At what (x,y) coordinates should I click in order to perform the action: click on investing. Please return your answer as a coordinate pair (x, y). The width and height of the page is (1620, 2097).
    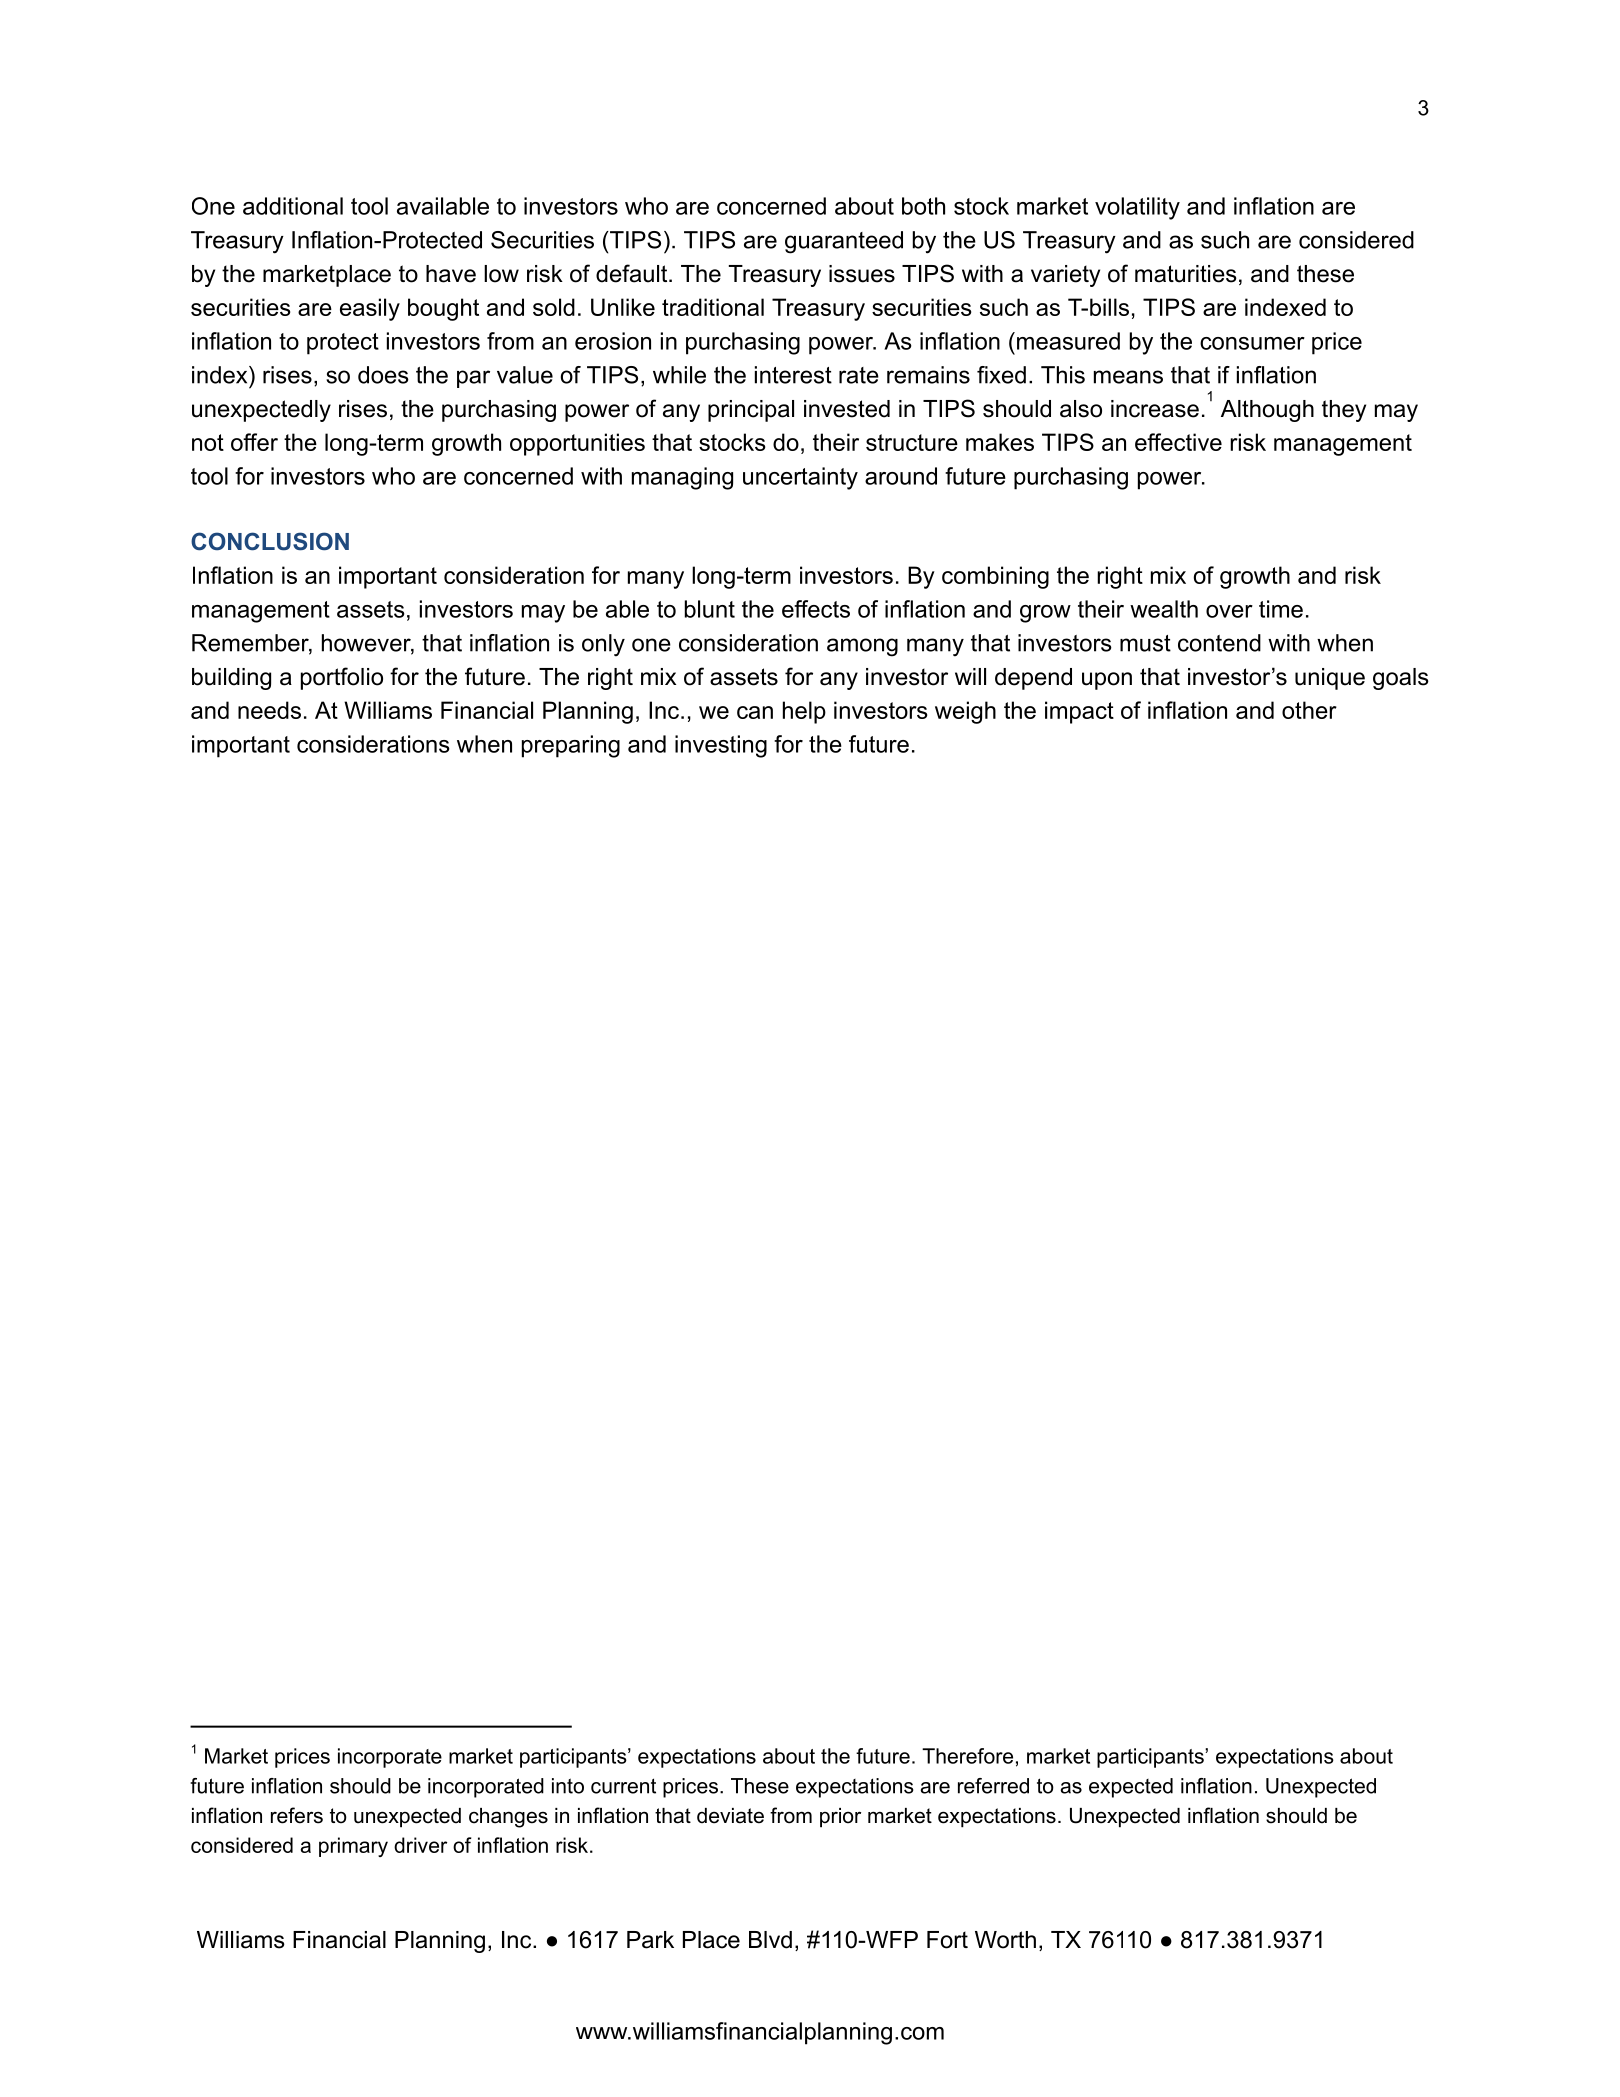
    Looking at the image, I should click on (721, 746).
